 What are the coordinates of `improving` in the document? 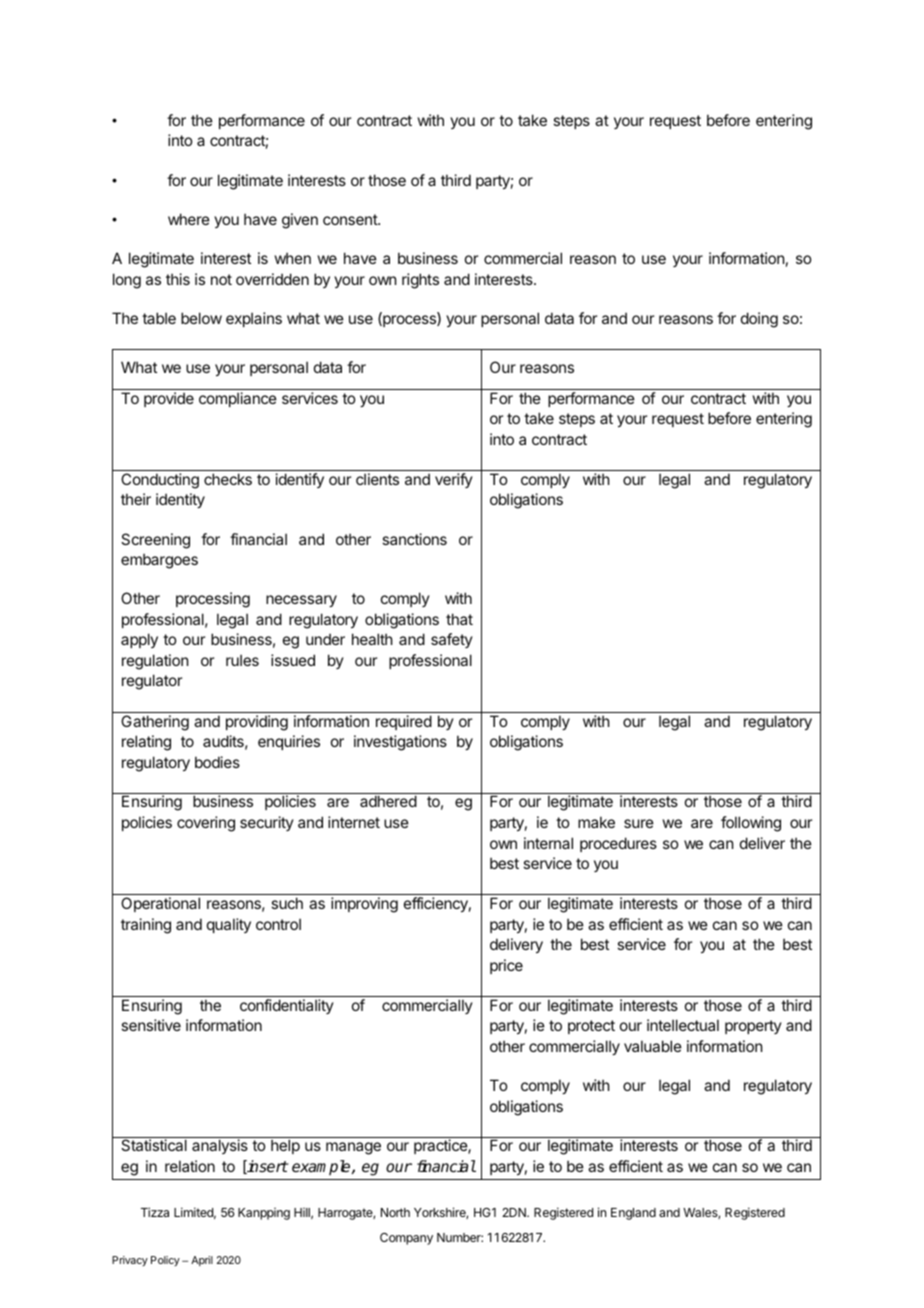 It's located at (364, 905).
